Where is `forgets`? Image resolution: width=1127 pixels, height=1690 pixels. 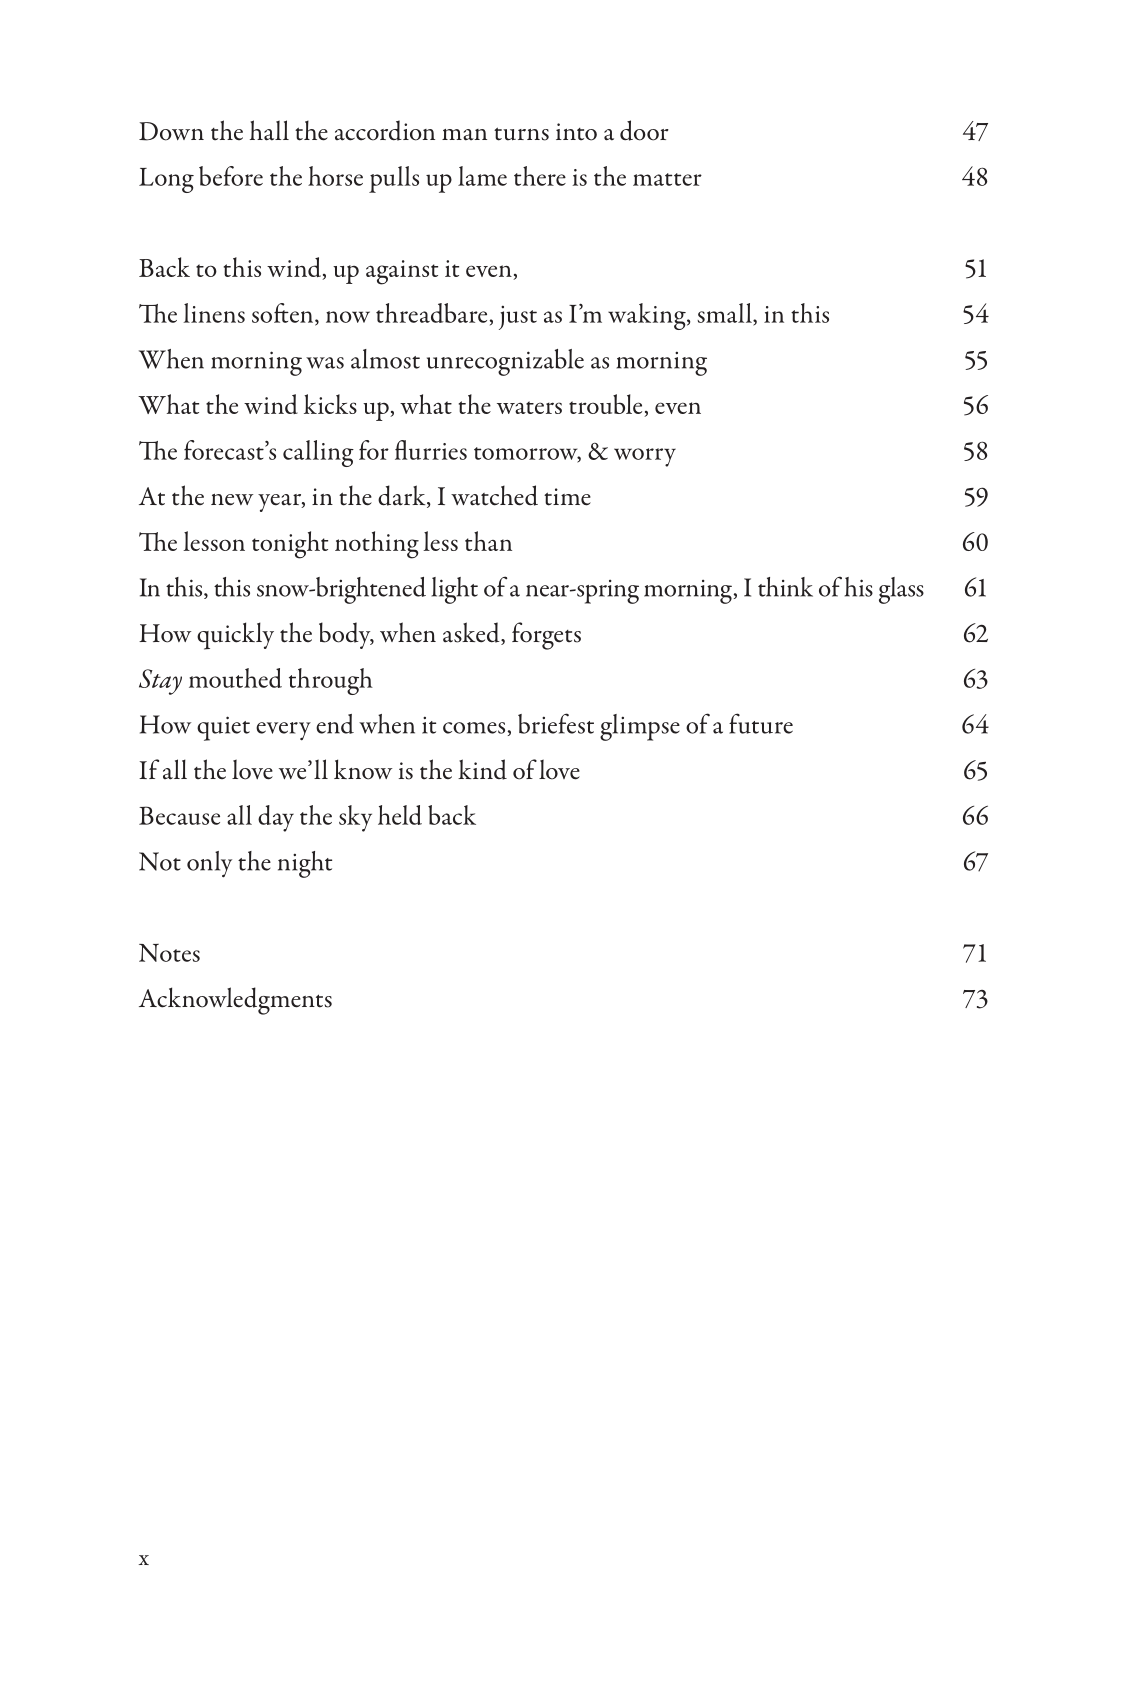 forgets is located at coordinates (546, 636).
